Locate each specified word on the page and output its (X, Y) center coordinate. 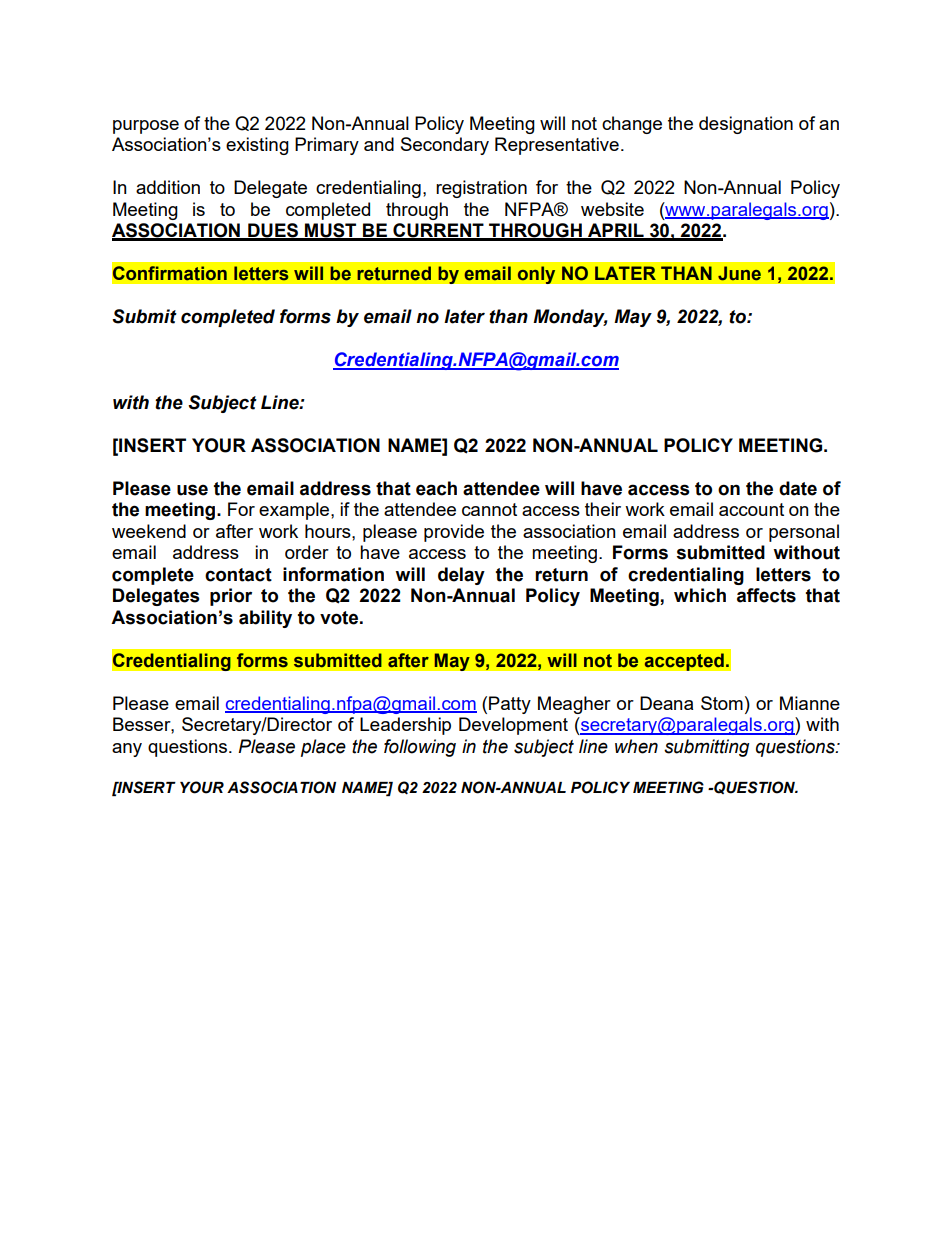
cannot (489, 509)
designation (746, 125)
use (192, 490)
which (700, 595)
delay (461, 576)
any (127, 750)
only (536, 275)
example (295, 511)
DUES (273, 231)
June (739, 273)
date (798, 488)
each (436, 488)
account (751, 509)
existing (257, 146)
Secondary (445, 146)
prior (231, 597)
